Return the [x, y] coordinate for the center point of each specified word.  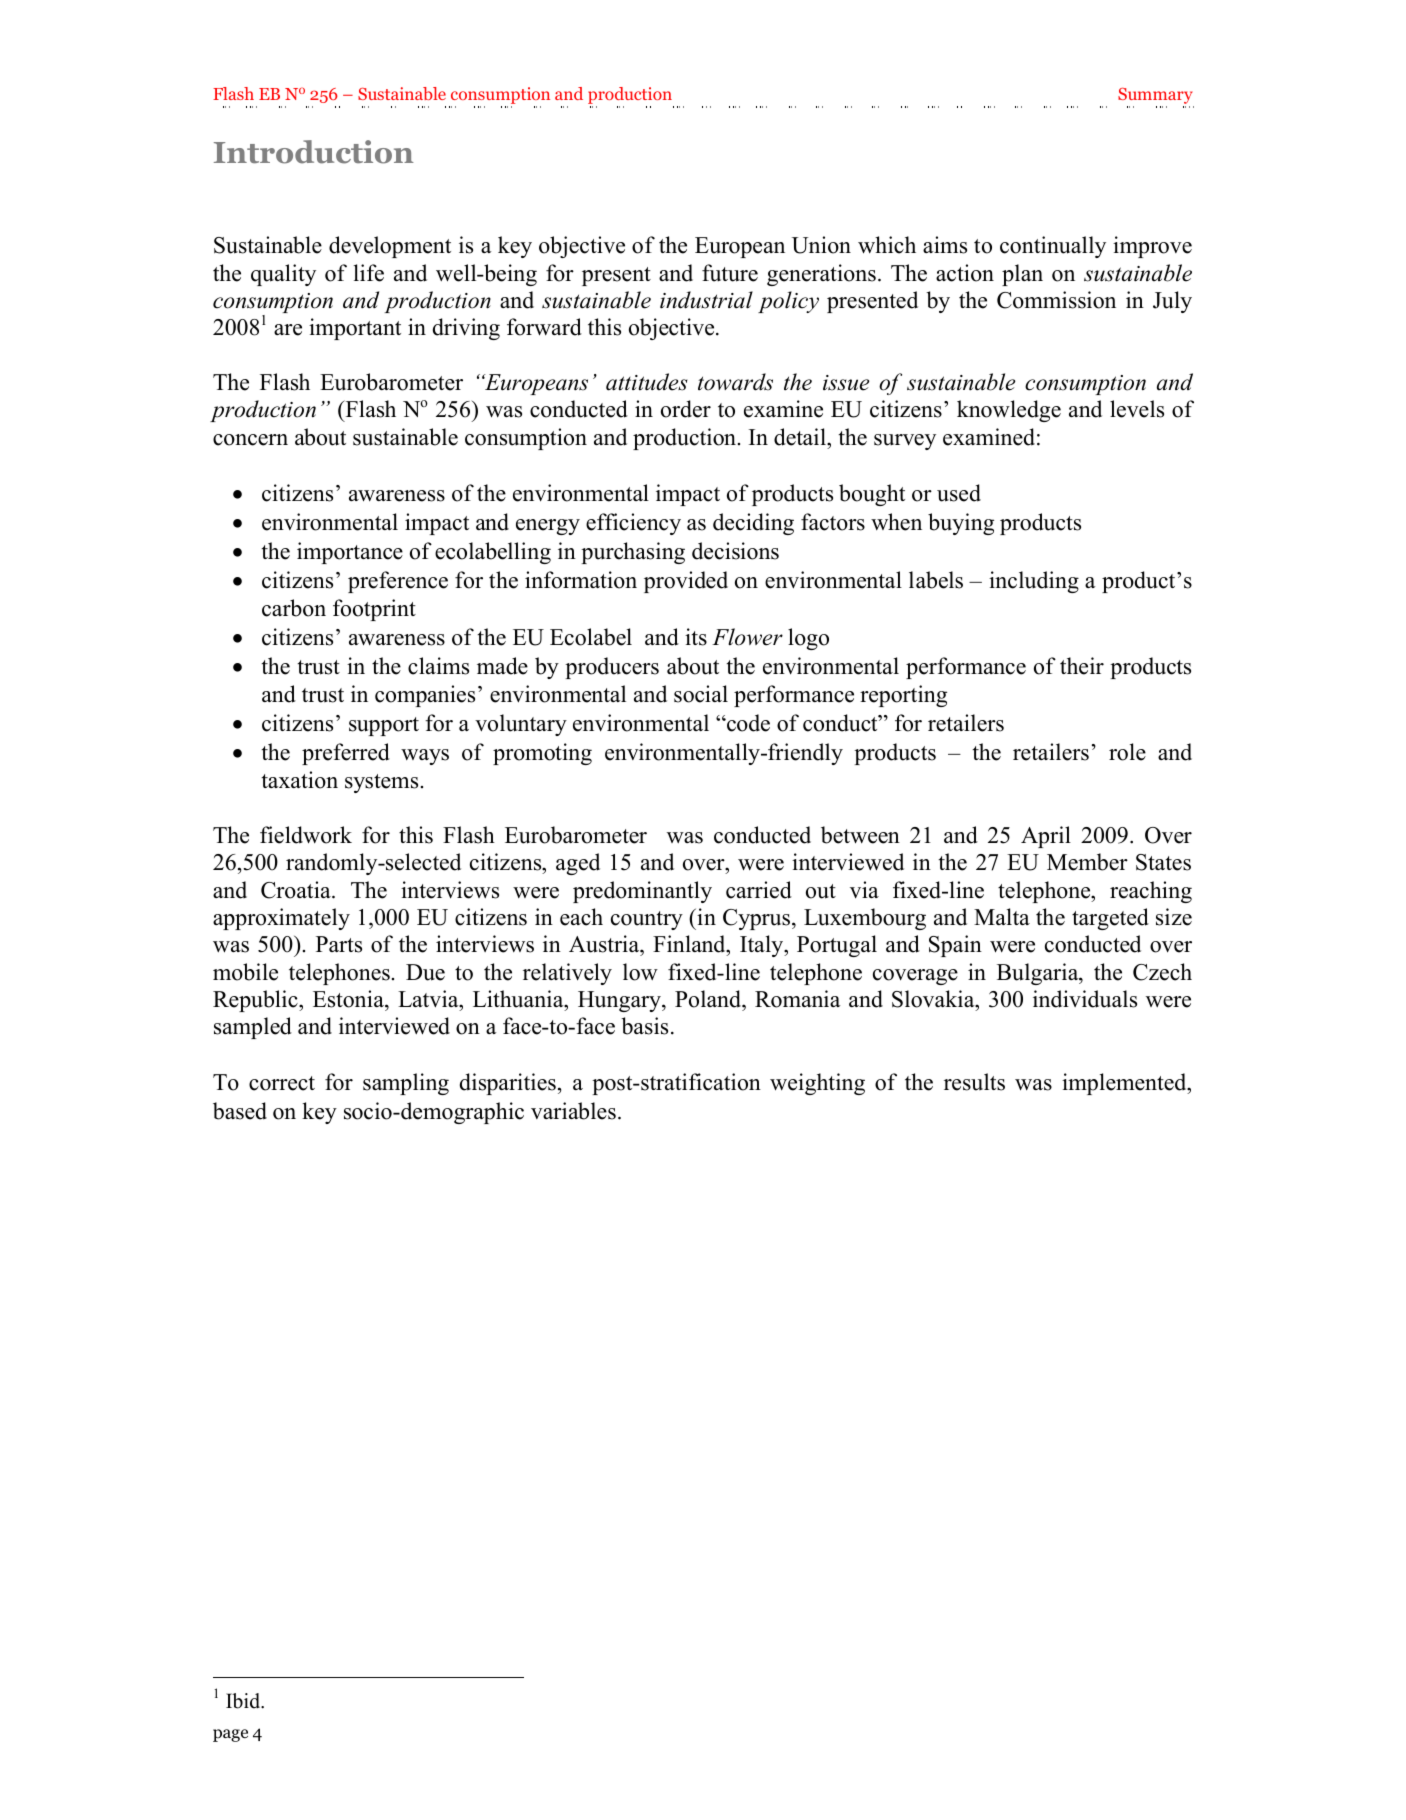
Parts [339, 944]
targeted [1110, 919]
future [730, 273]
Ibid [244, 1701]
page [230, 1735]
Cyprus [756, 919]
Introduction [314, 152]
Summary [1155, 96]
